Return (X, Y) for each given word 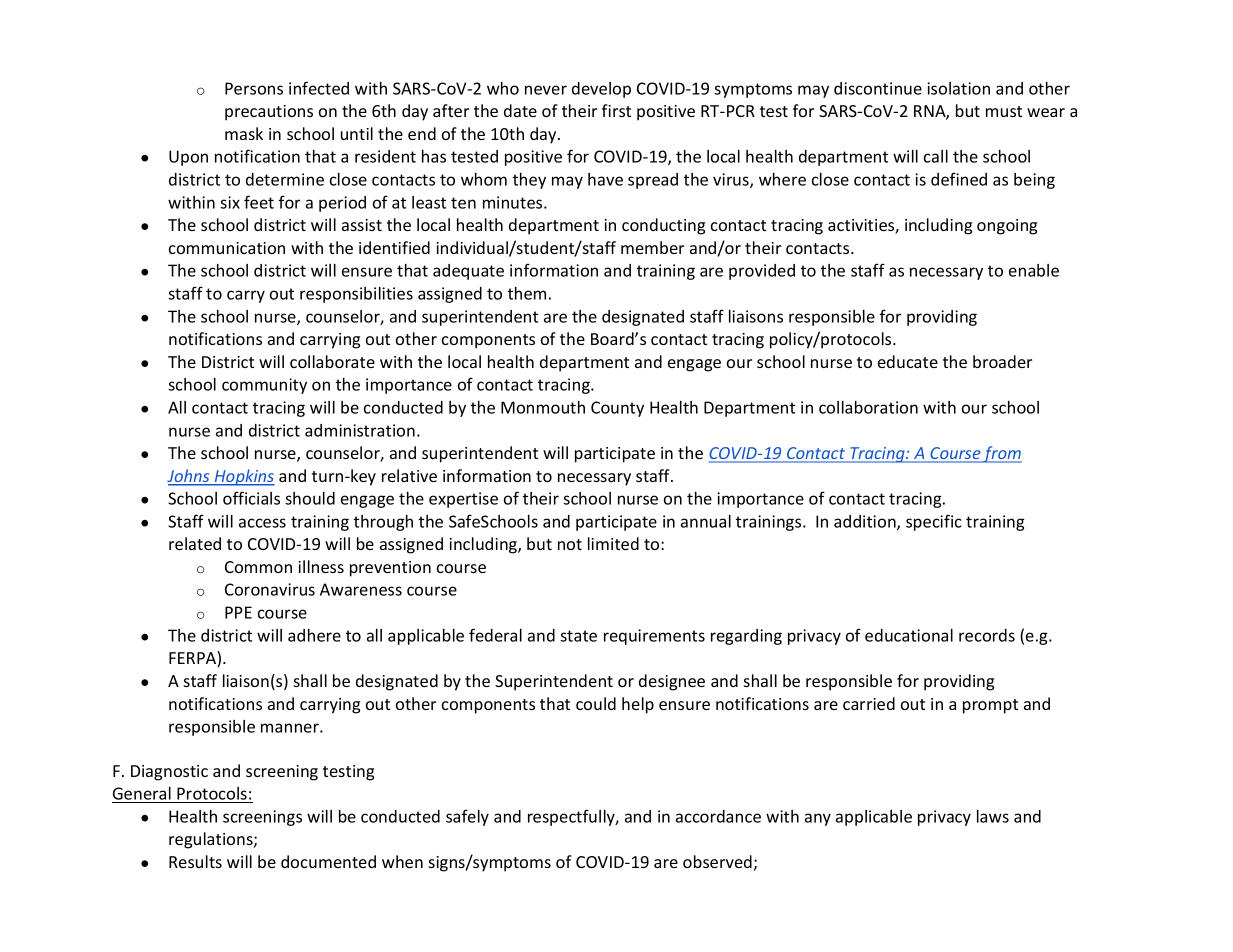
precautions (269, 113)
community (264, 386)
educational (909, 635)
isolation (958, 88)
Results (195, 861)
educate (908, 361)
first (616, 110)
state (578, 636)
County (617, 409)
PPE (238, 612)
